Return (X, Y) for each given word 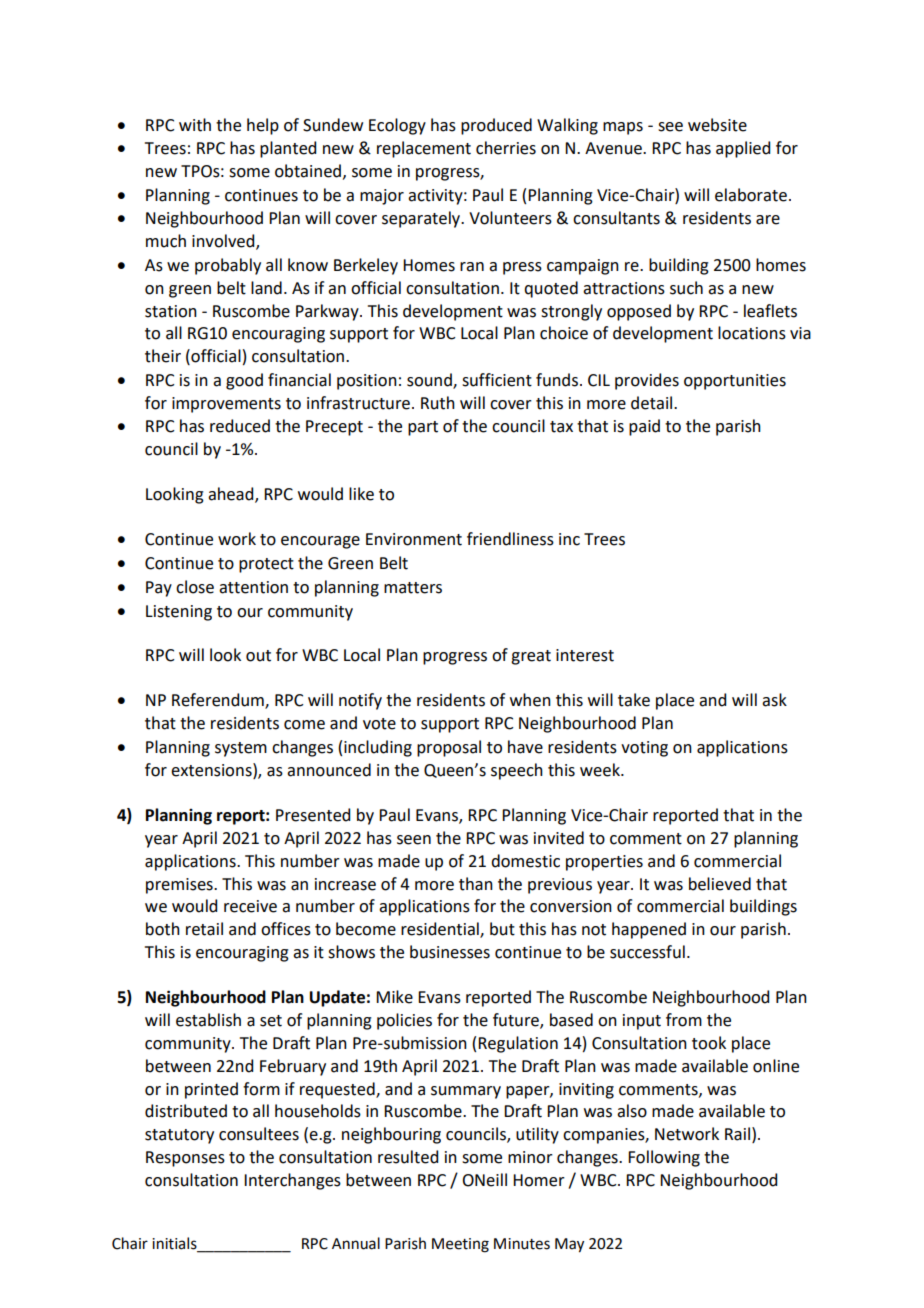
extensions (212, 770)
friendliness (510, 539)
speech (517, 771)
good (244, 381)
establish (208, 1020)
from (684, 1020)
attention (253, 587)
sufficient (497, 380)
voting (644, 749)
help (263, 126)
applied (743, 149)
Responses (185, 1159)
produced (496, 126)
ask (774, 700)
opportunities (735, 382)
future (517, 1021)
